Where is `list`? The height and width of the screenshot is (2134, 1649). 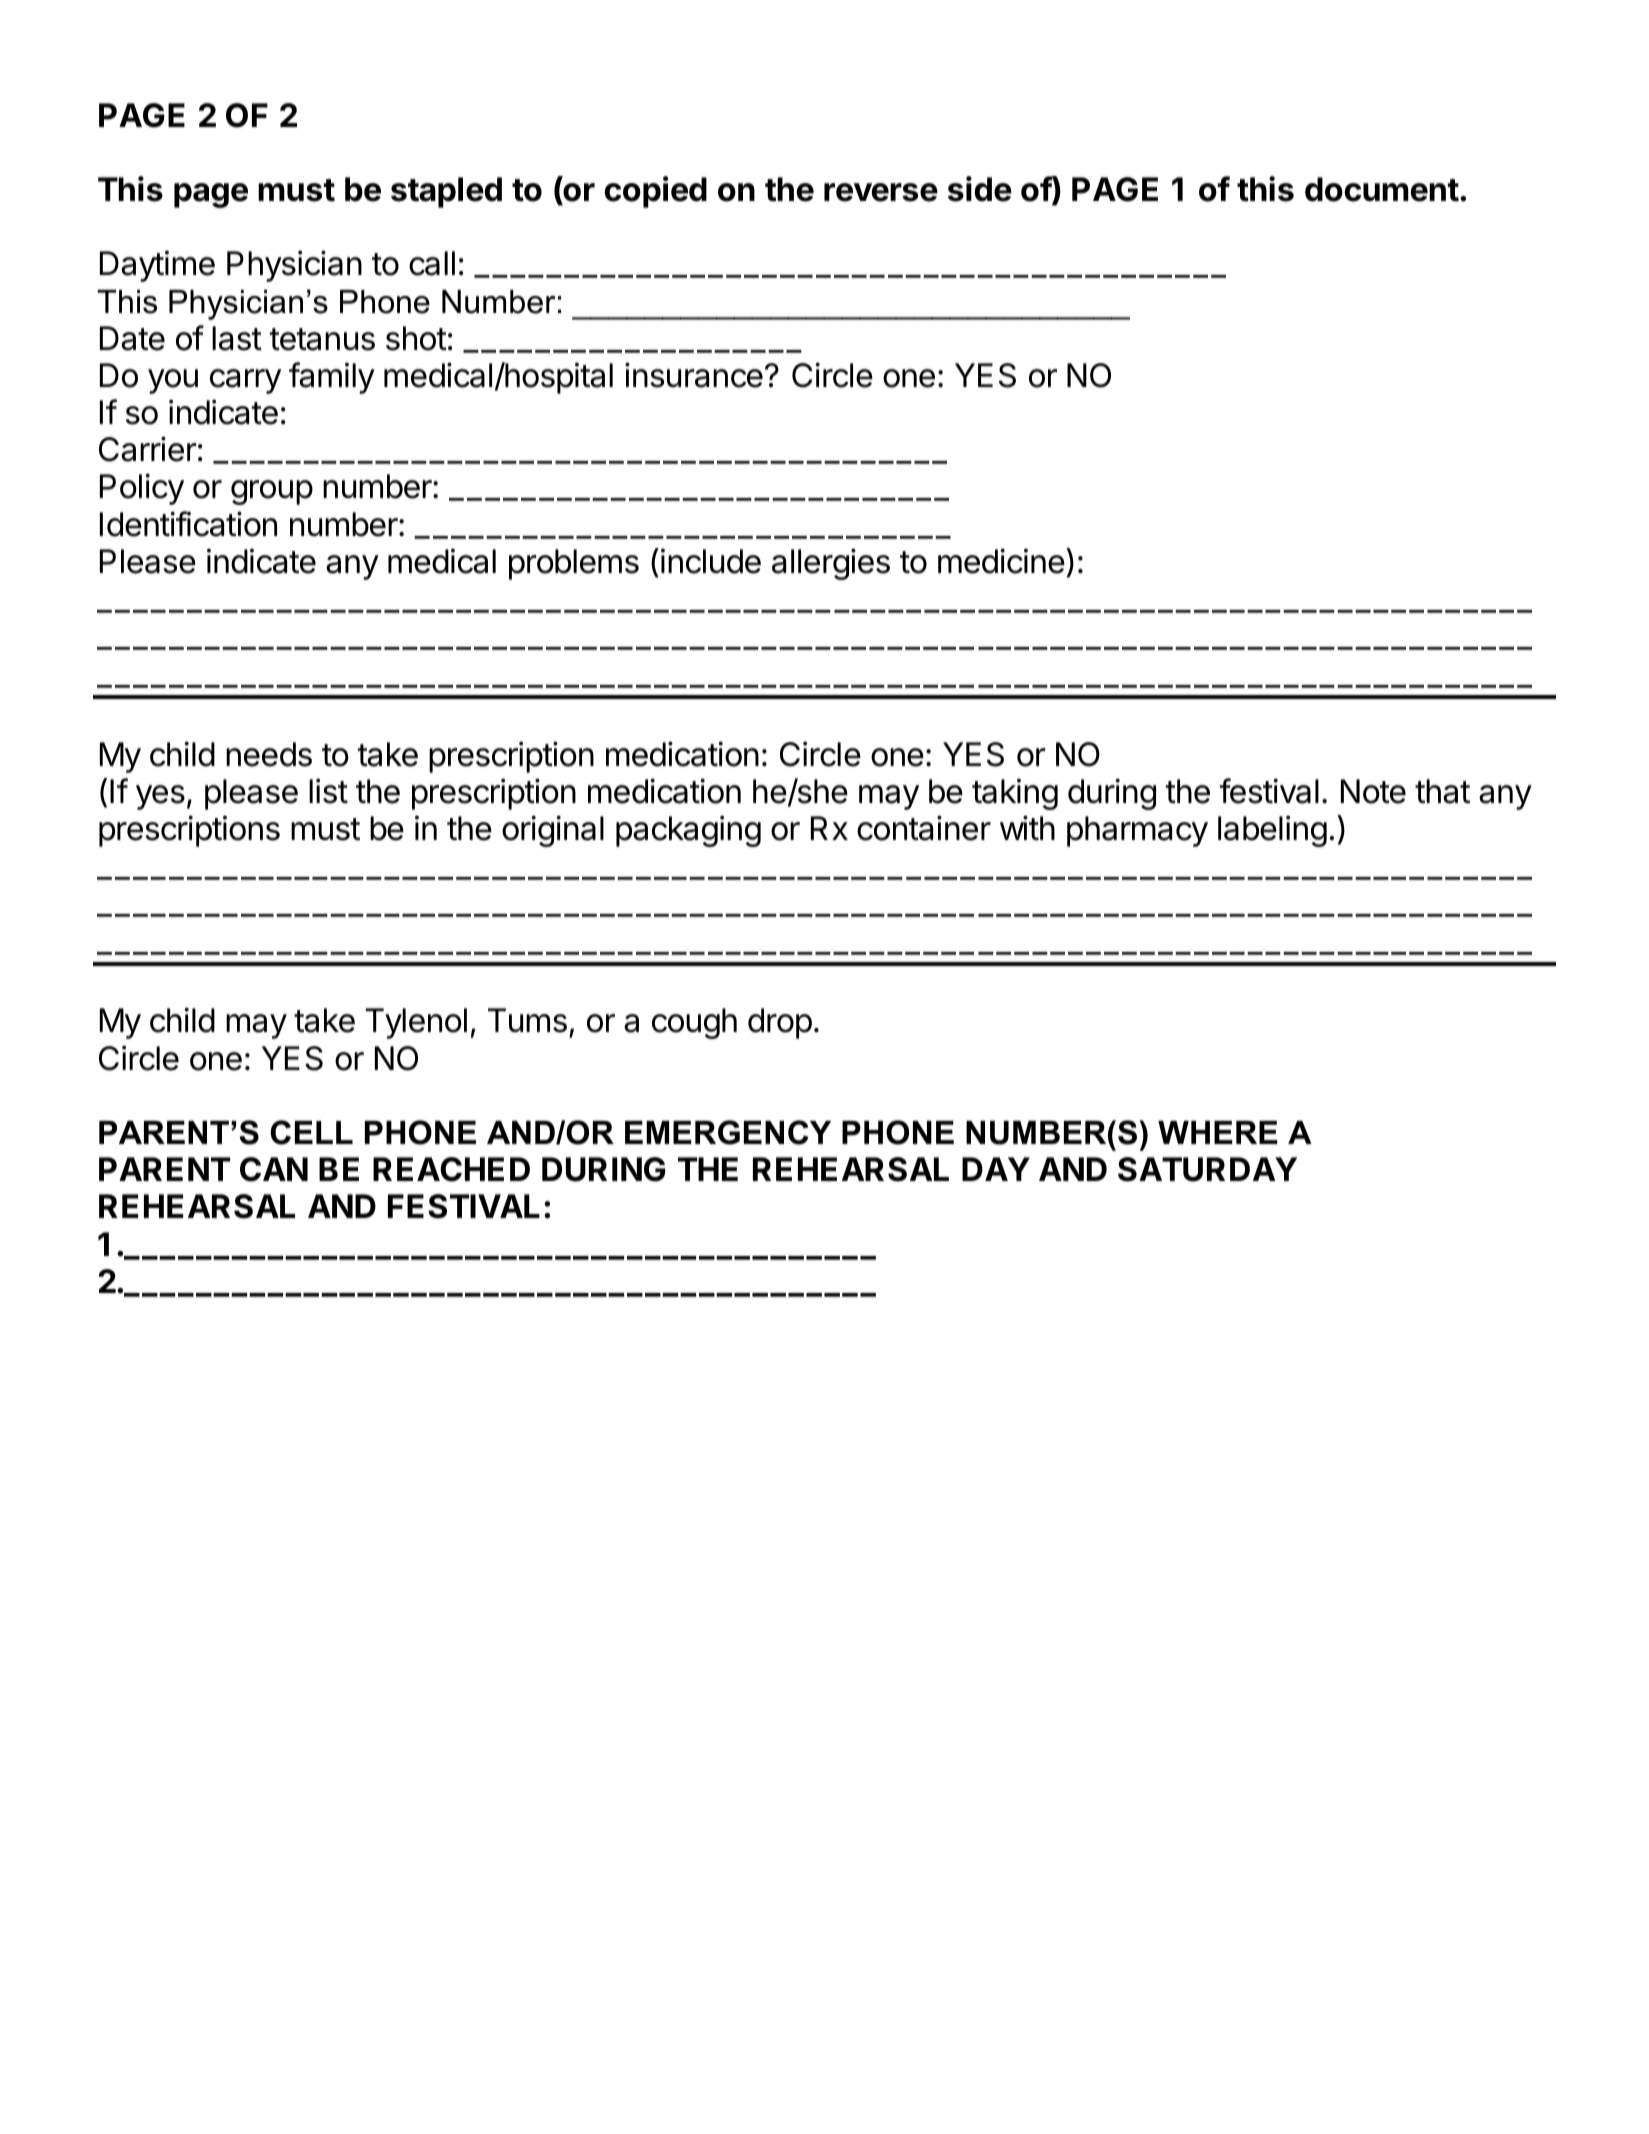
list is located at coordinates (328, 791).
